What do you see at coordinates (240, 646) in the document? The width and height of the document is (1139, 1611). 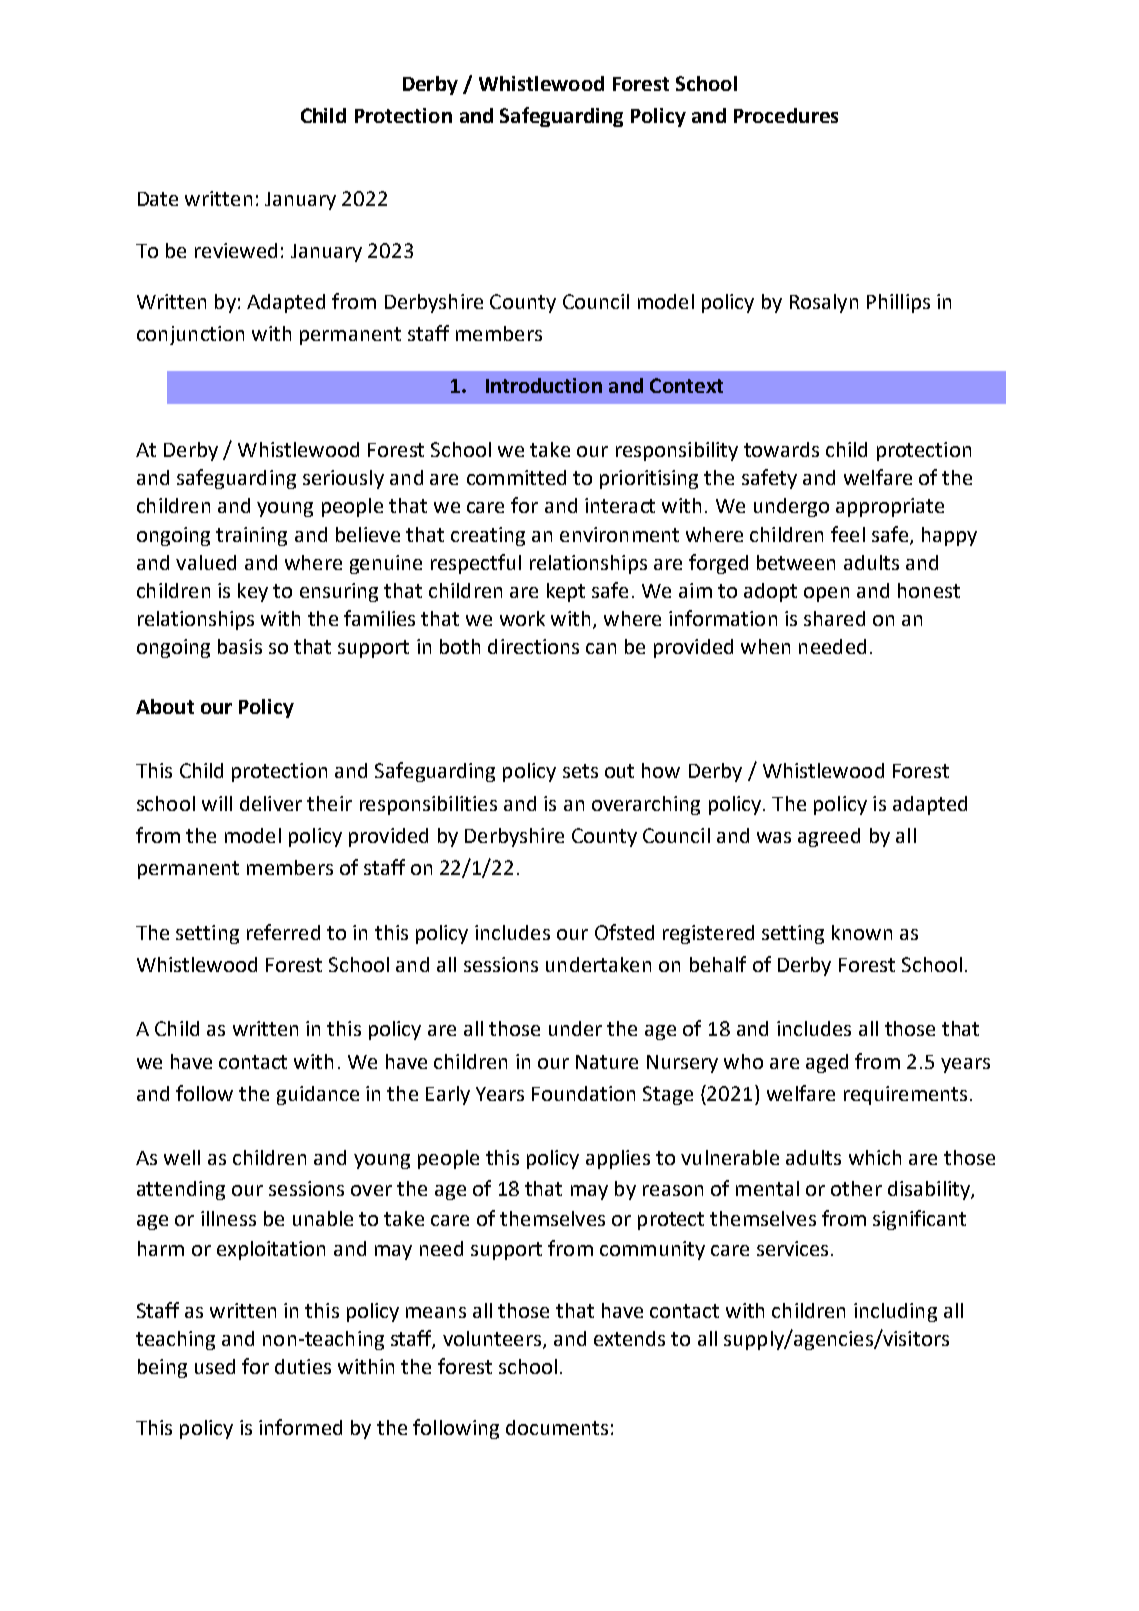 I see `basis` at bounding box center [240, 646].
